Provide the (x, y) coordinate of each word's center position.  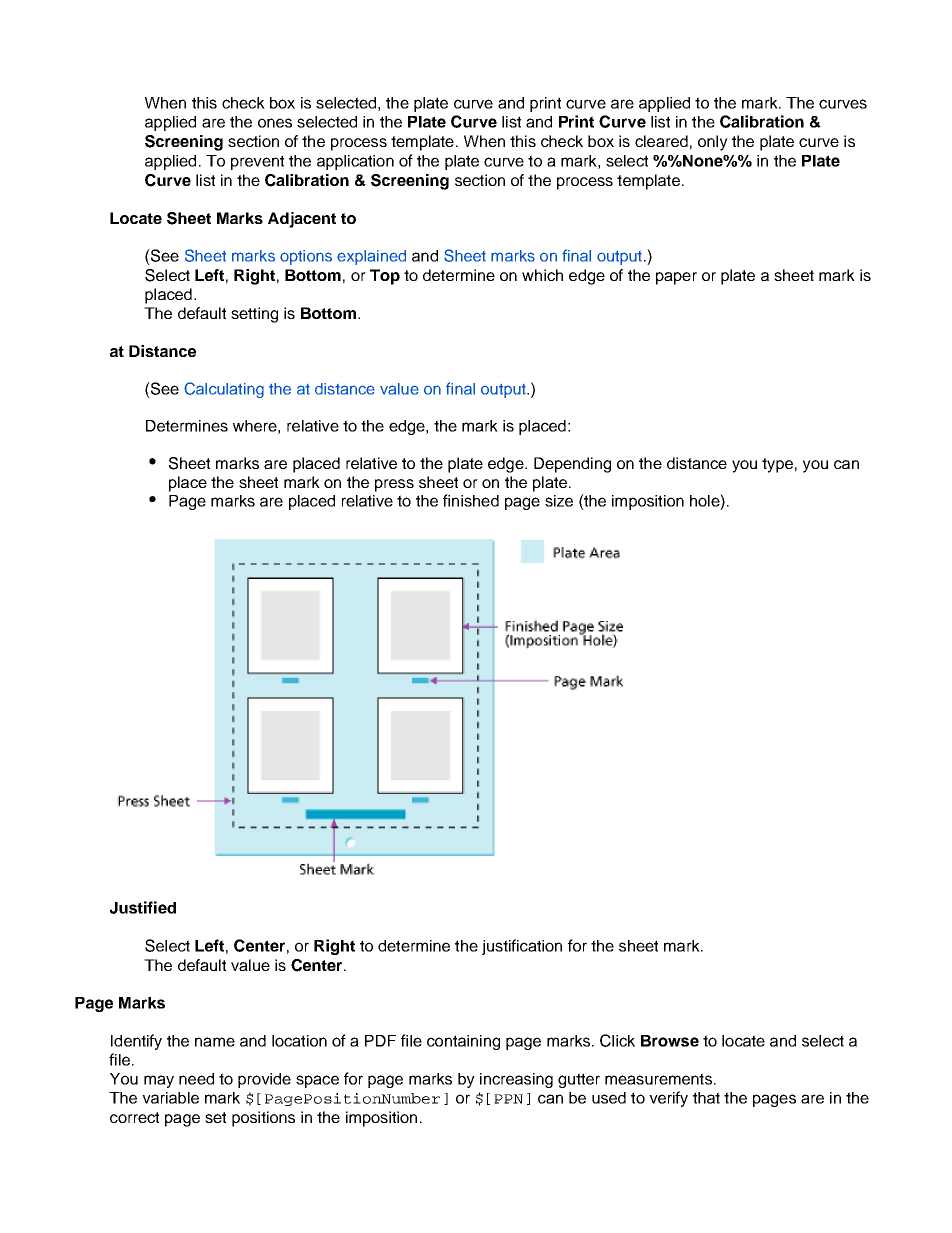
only (713, 143)
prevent (257, 162)
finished (471, 500)
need (196, 1079)
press (394, 485)
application (355, 162)
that (706, 1098)
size (559, 501)
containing (463, 1042)
